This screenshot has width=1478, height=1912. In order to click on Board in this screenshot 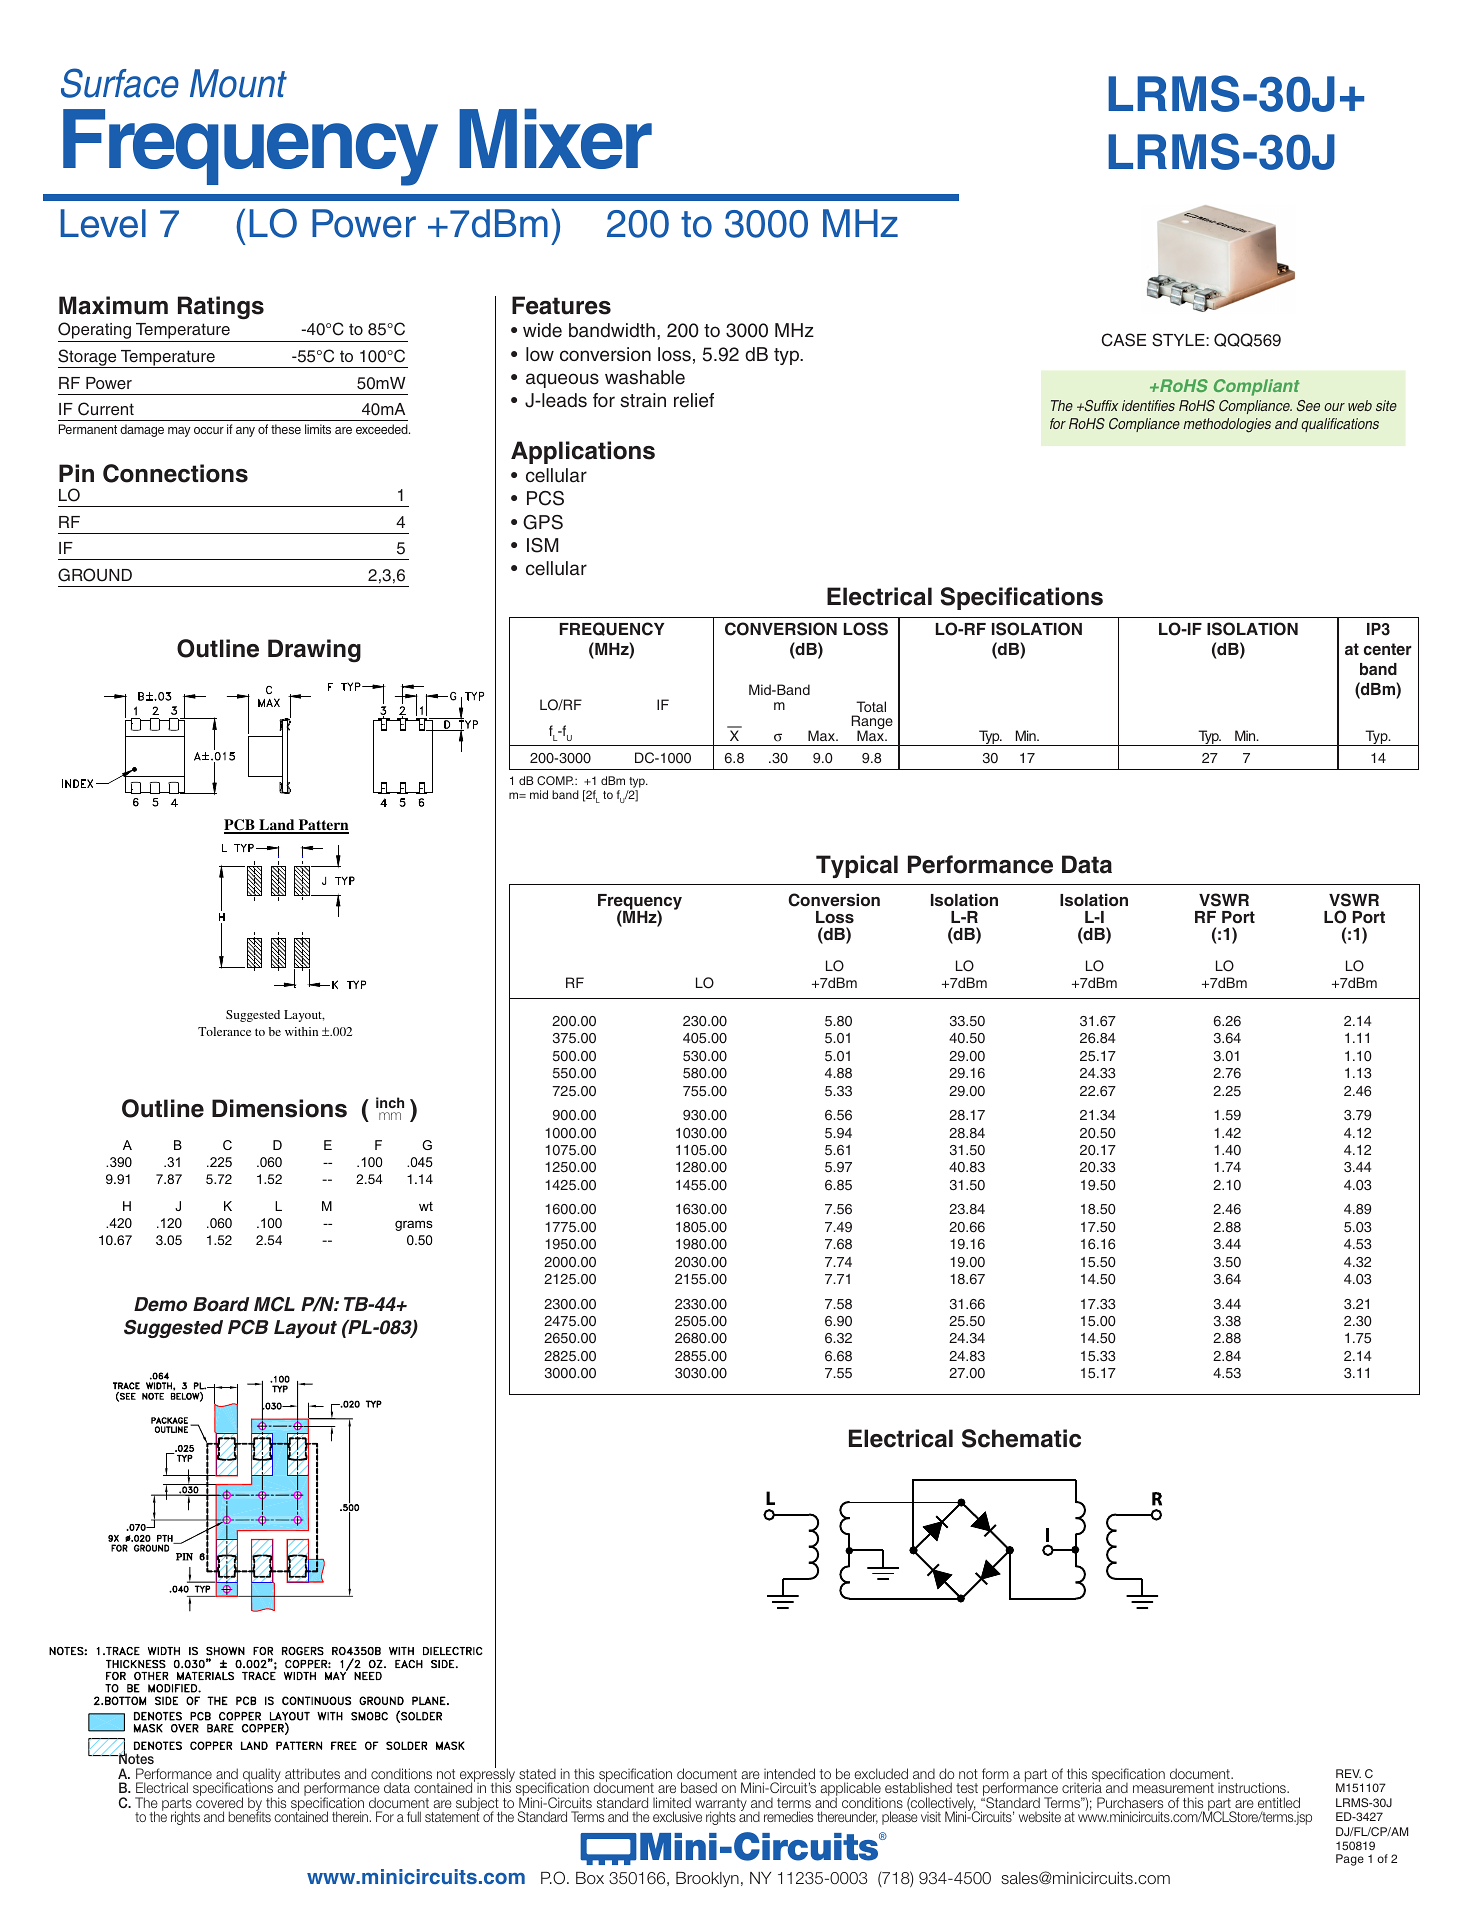, I will do `click(221, 1304)`.
